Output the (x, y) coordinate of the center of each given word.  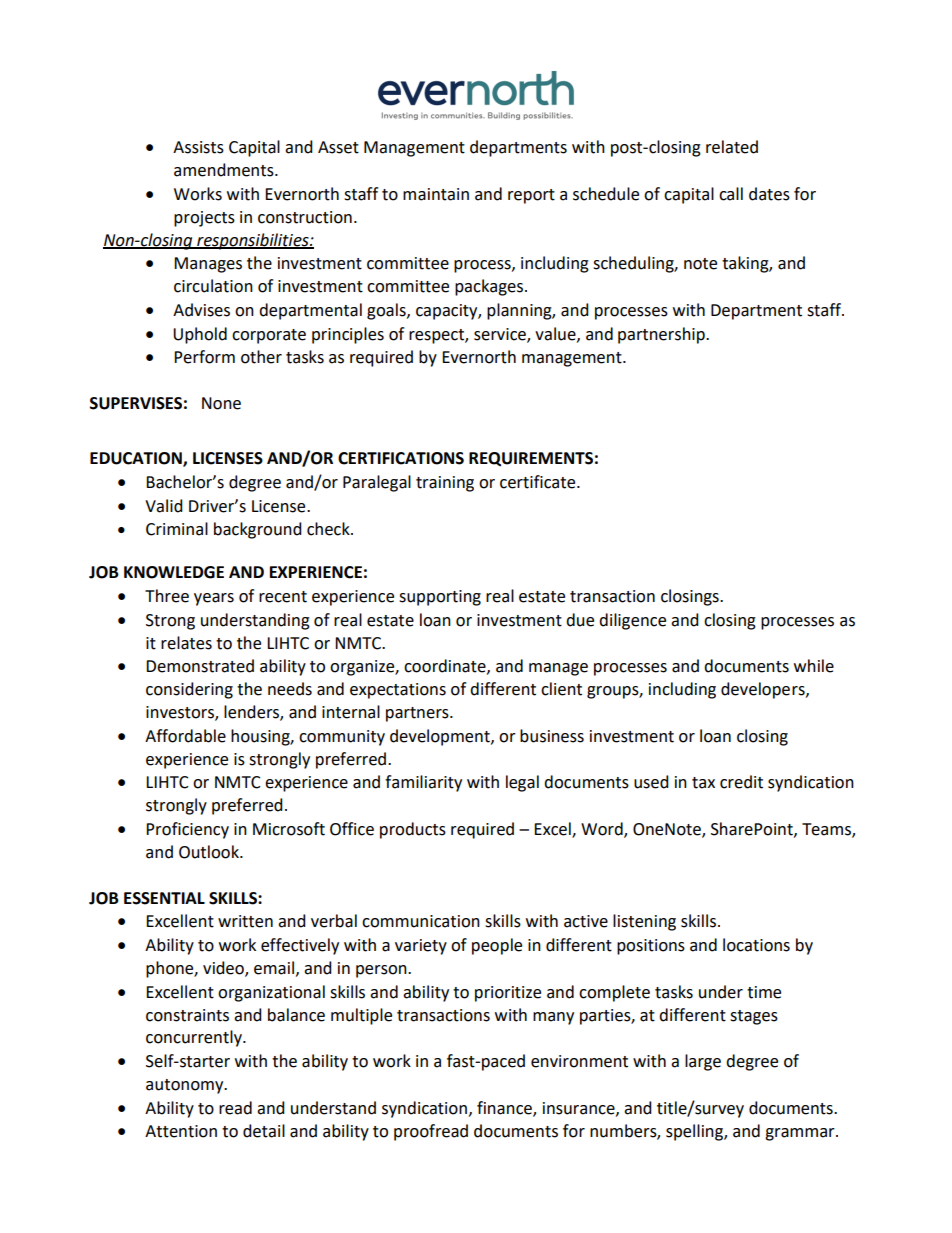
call (731, 194)
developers (764, 690)
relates (186, 643)
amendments (225, 170)
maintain (436, 194)
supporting (440, 598)
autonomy (186, 1086)
